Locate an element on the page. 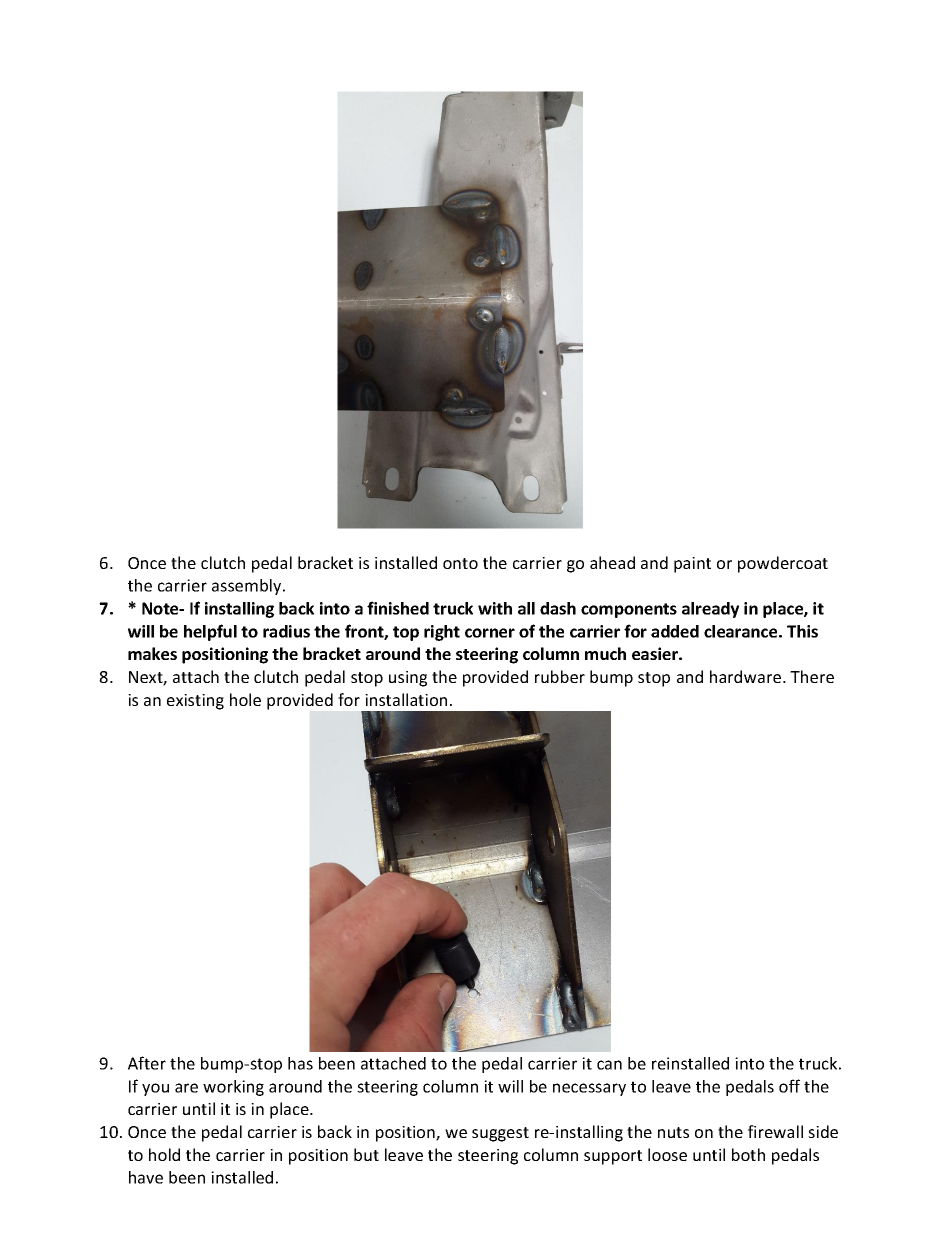 Image resolution: width=952 pixels, height=1233 pixels. onto is located at coordinates (460, 563).
